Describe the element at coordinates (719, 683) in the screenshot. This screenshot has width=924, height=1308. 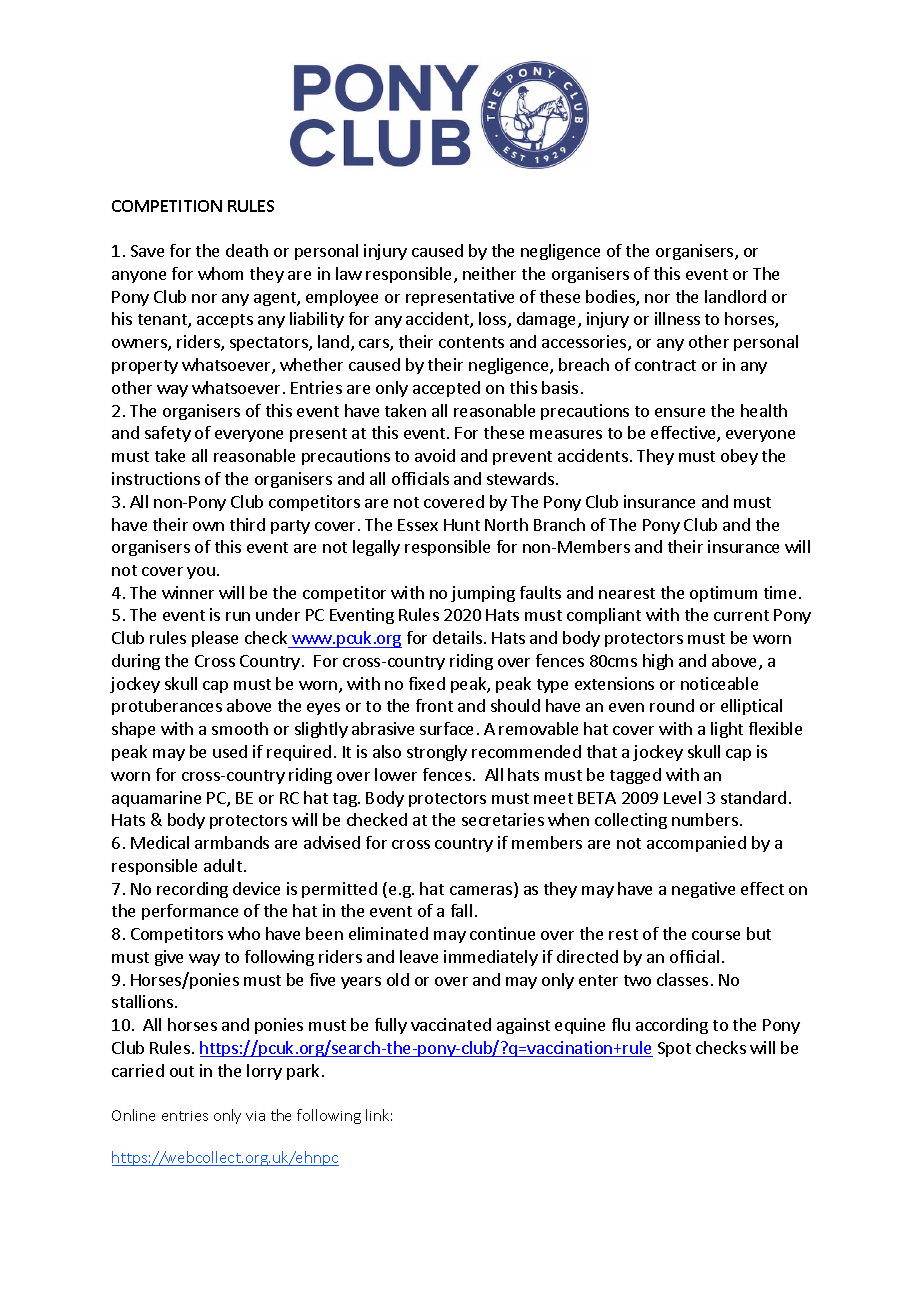
I see `noticeable` at that location.
